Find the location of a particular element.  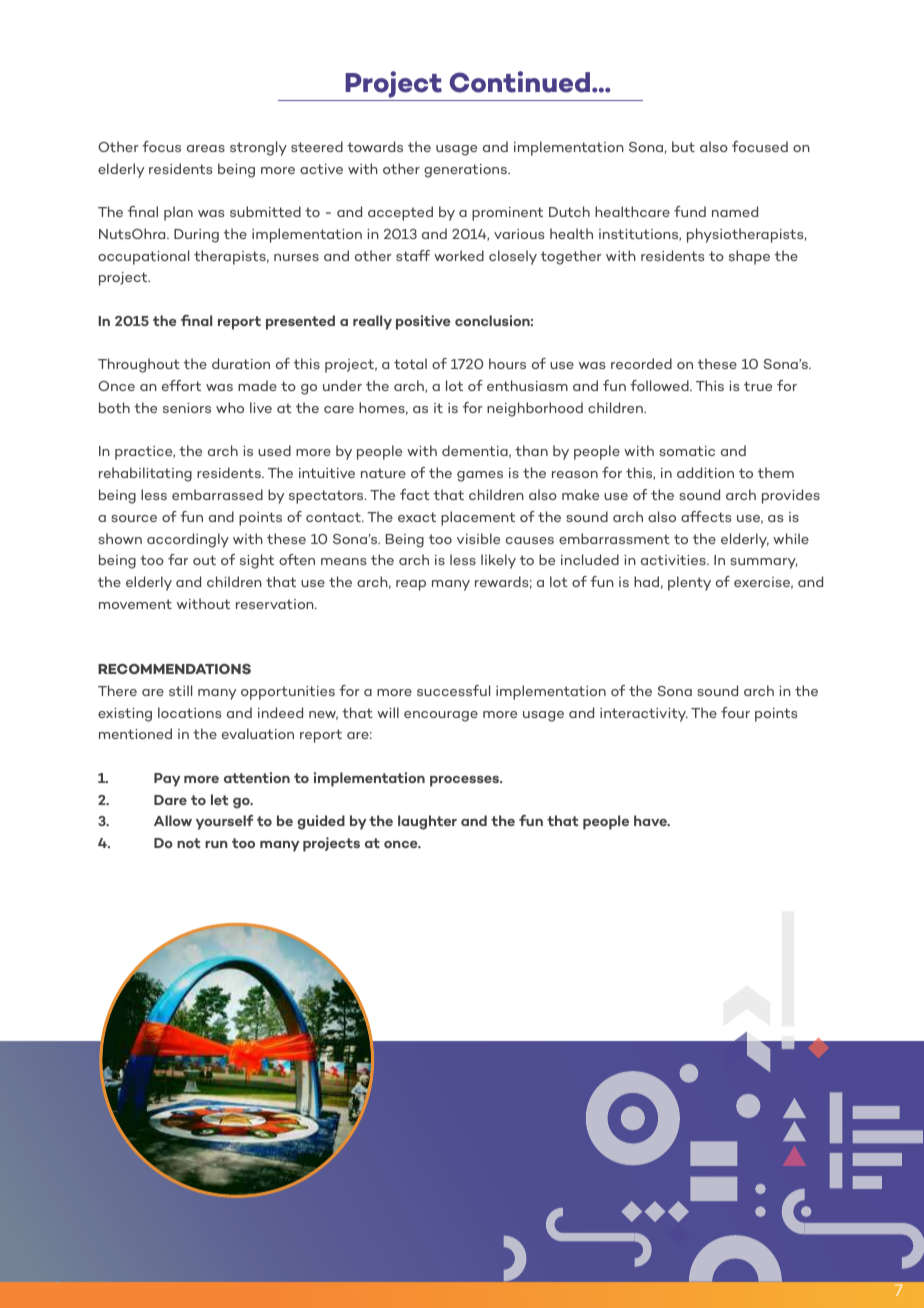

Allow is located at coordinates (173, 820).
